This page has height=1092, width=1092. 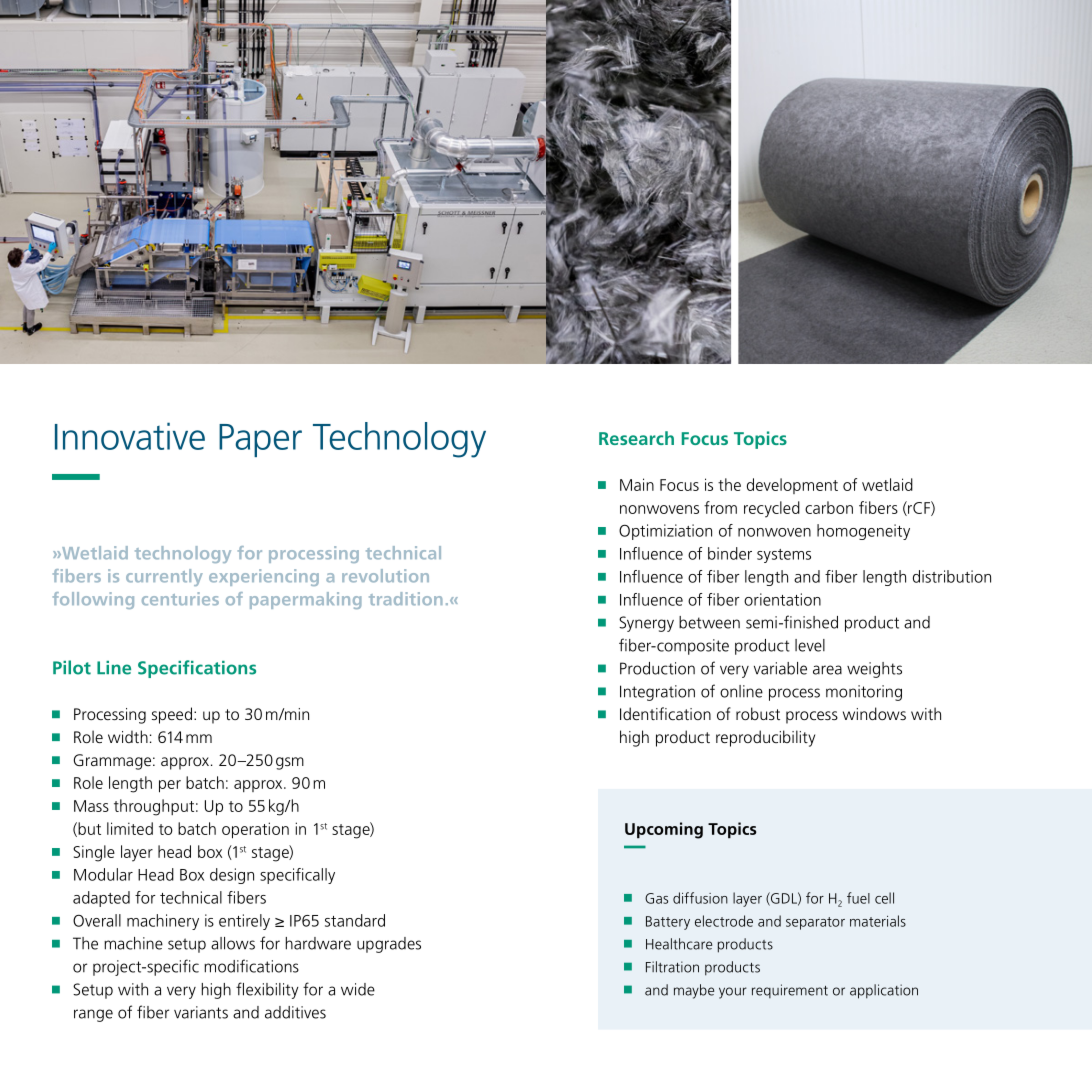 What do you see at coordinates (665, 713) in the page?
I see `Identification` at bounding box center [665, 713].
